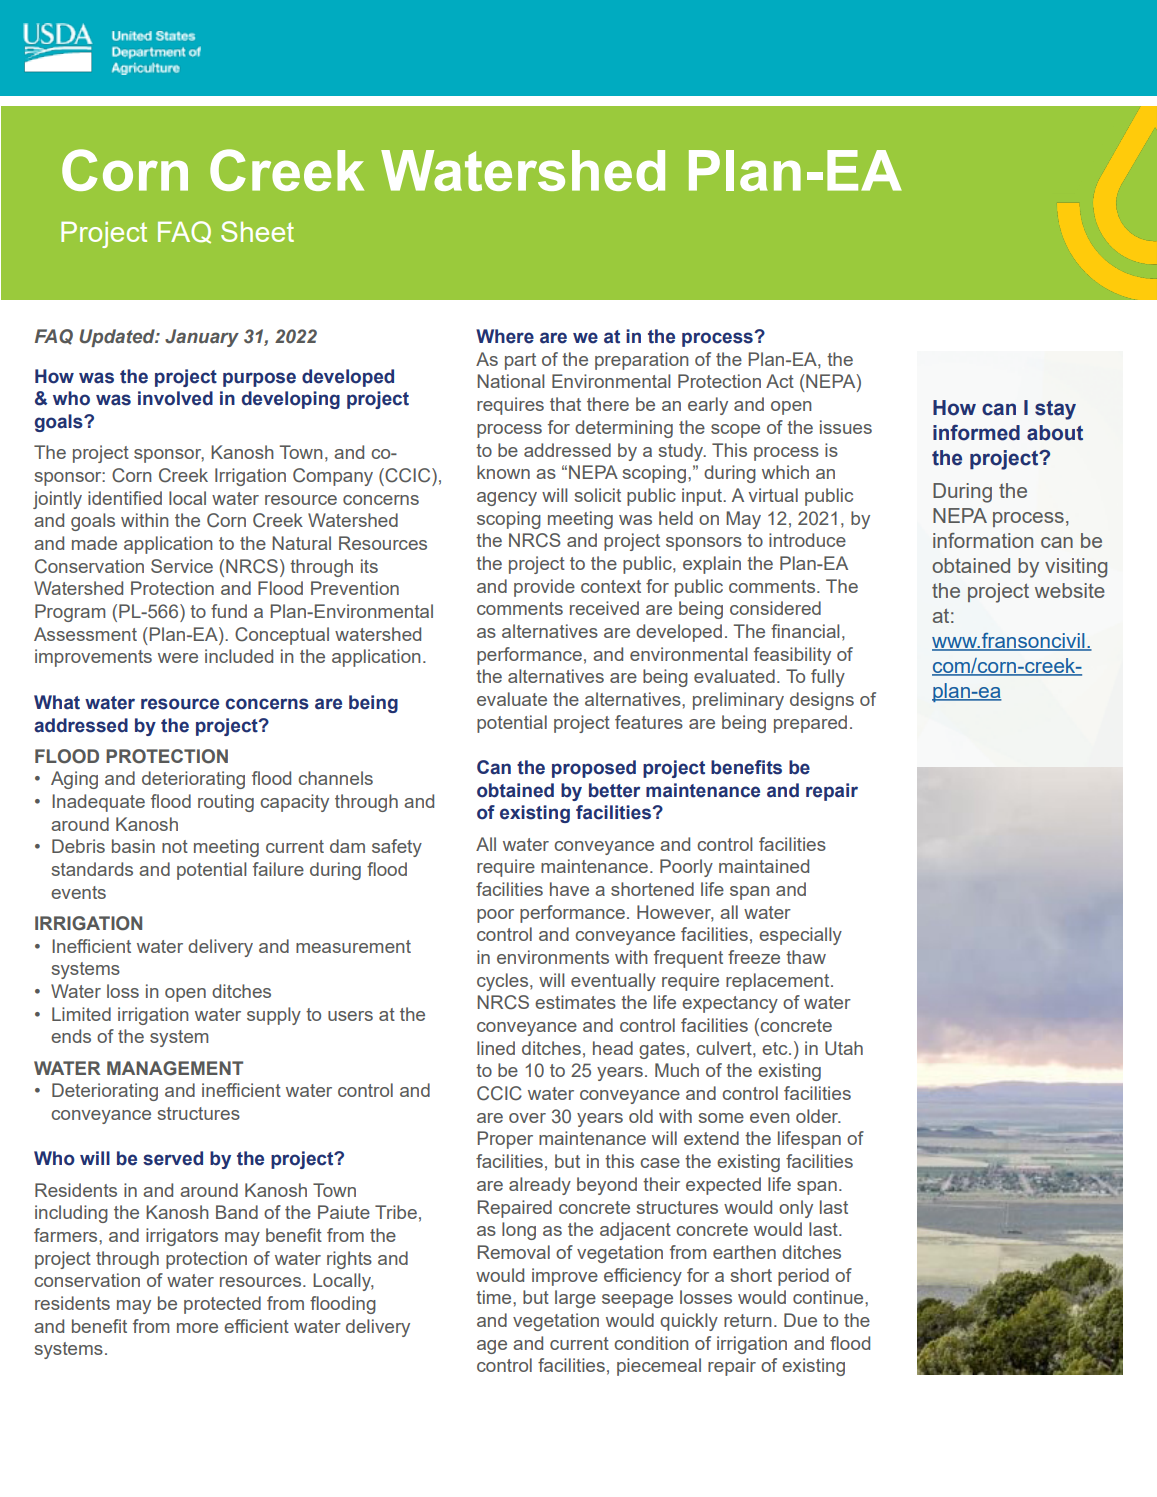  I want to click on supply, so click(274, 1016).
